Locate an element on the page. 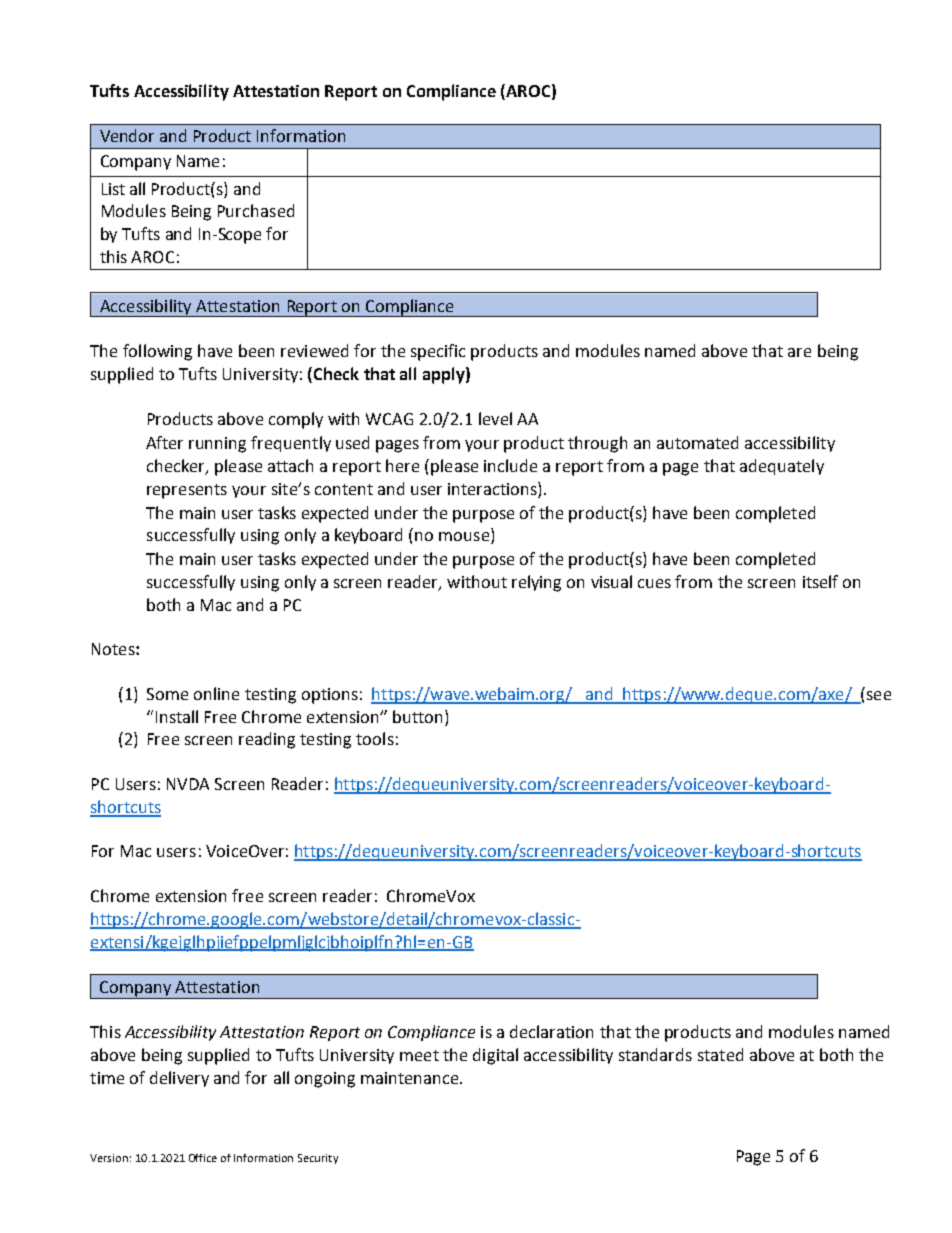 This document has width=952, height=1233. adequately is located at coordinates (782, 467).
